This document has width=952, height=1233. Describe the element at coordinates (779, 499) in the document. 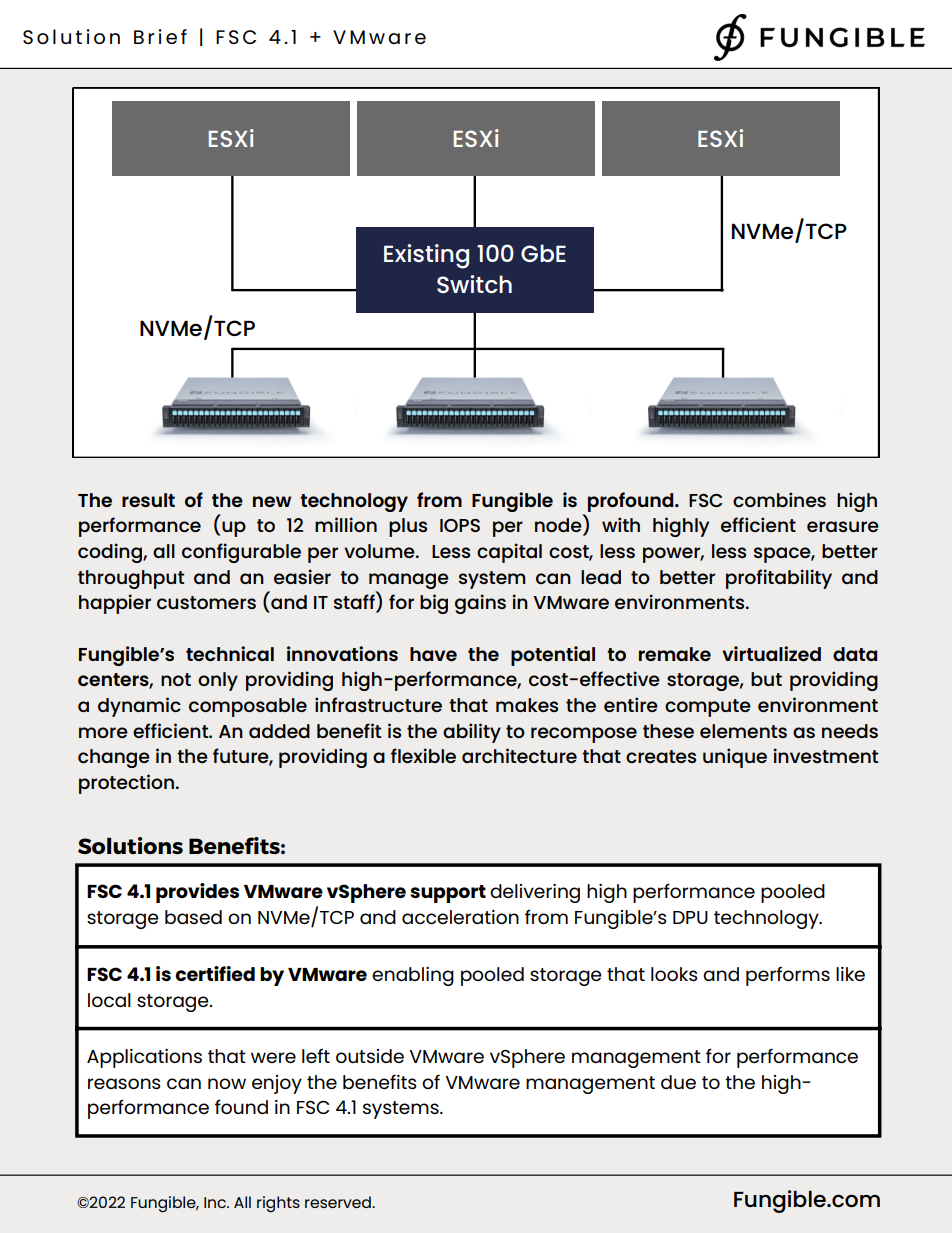

I see `combines` at that location.
